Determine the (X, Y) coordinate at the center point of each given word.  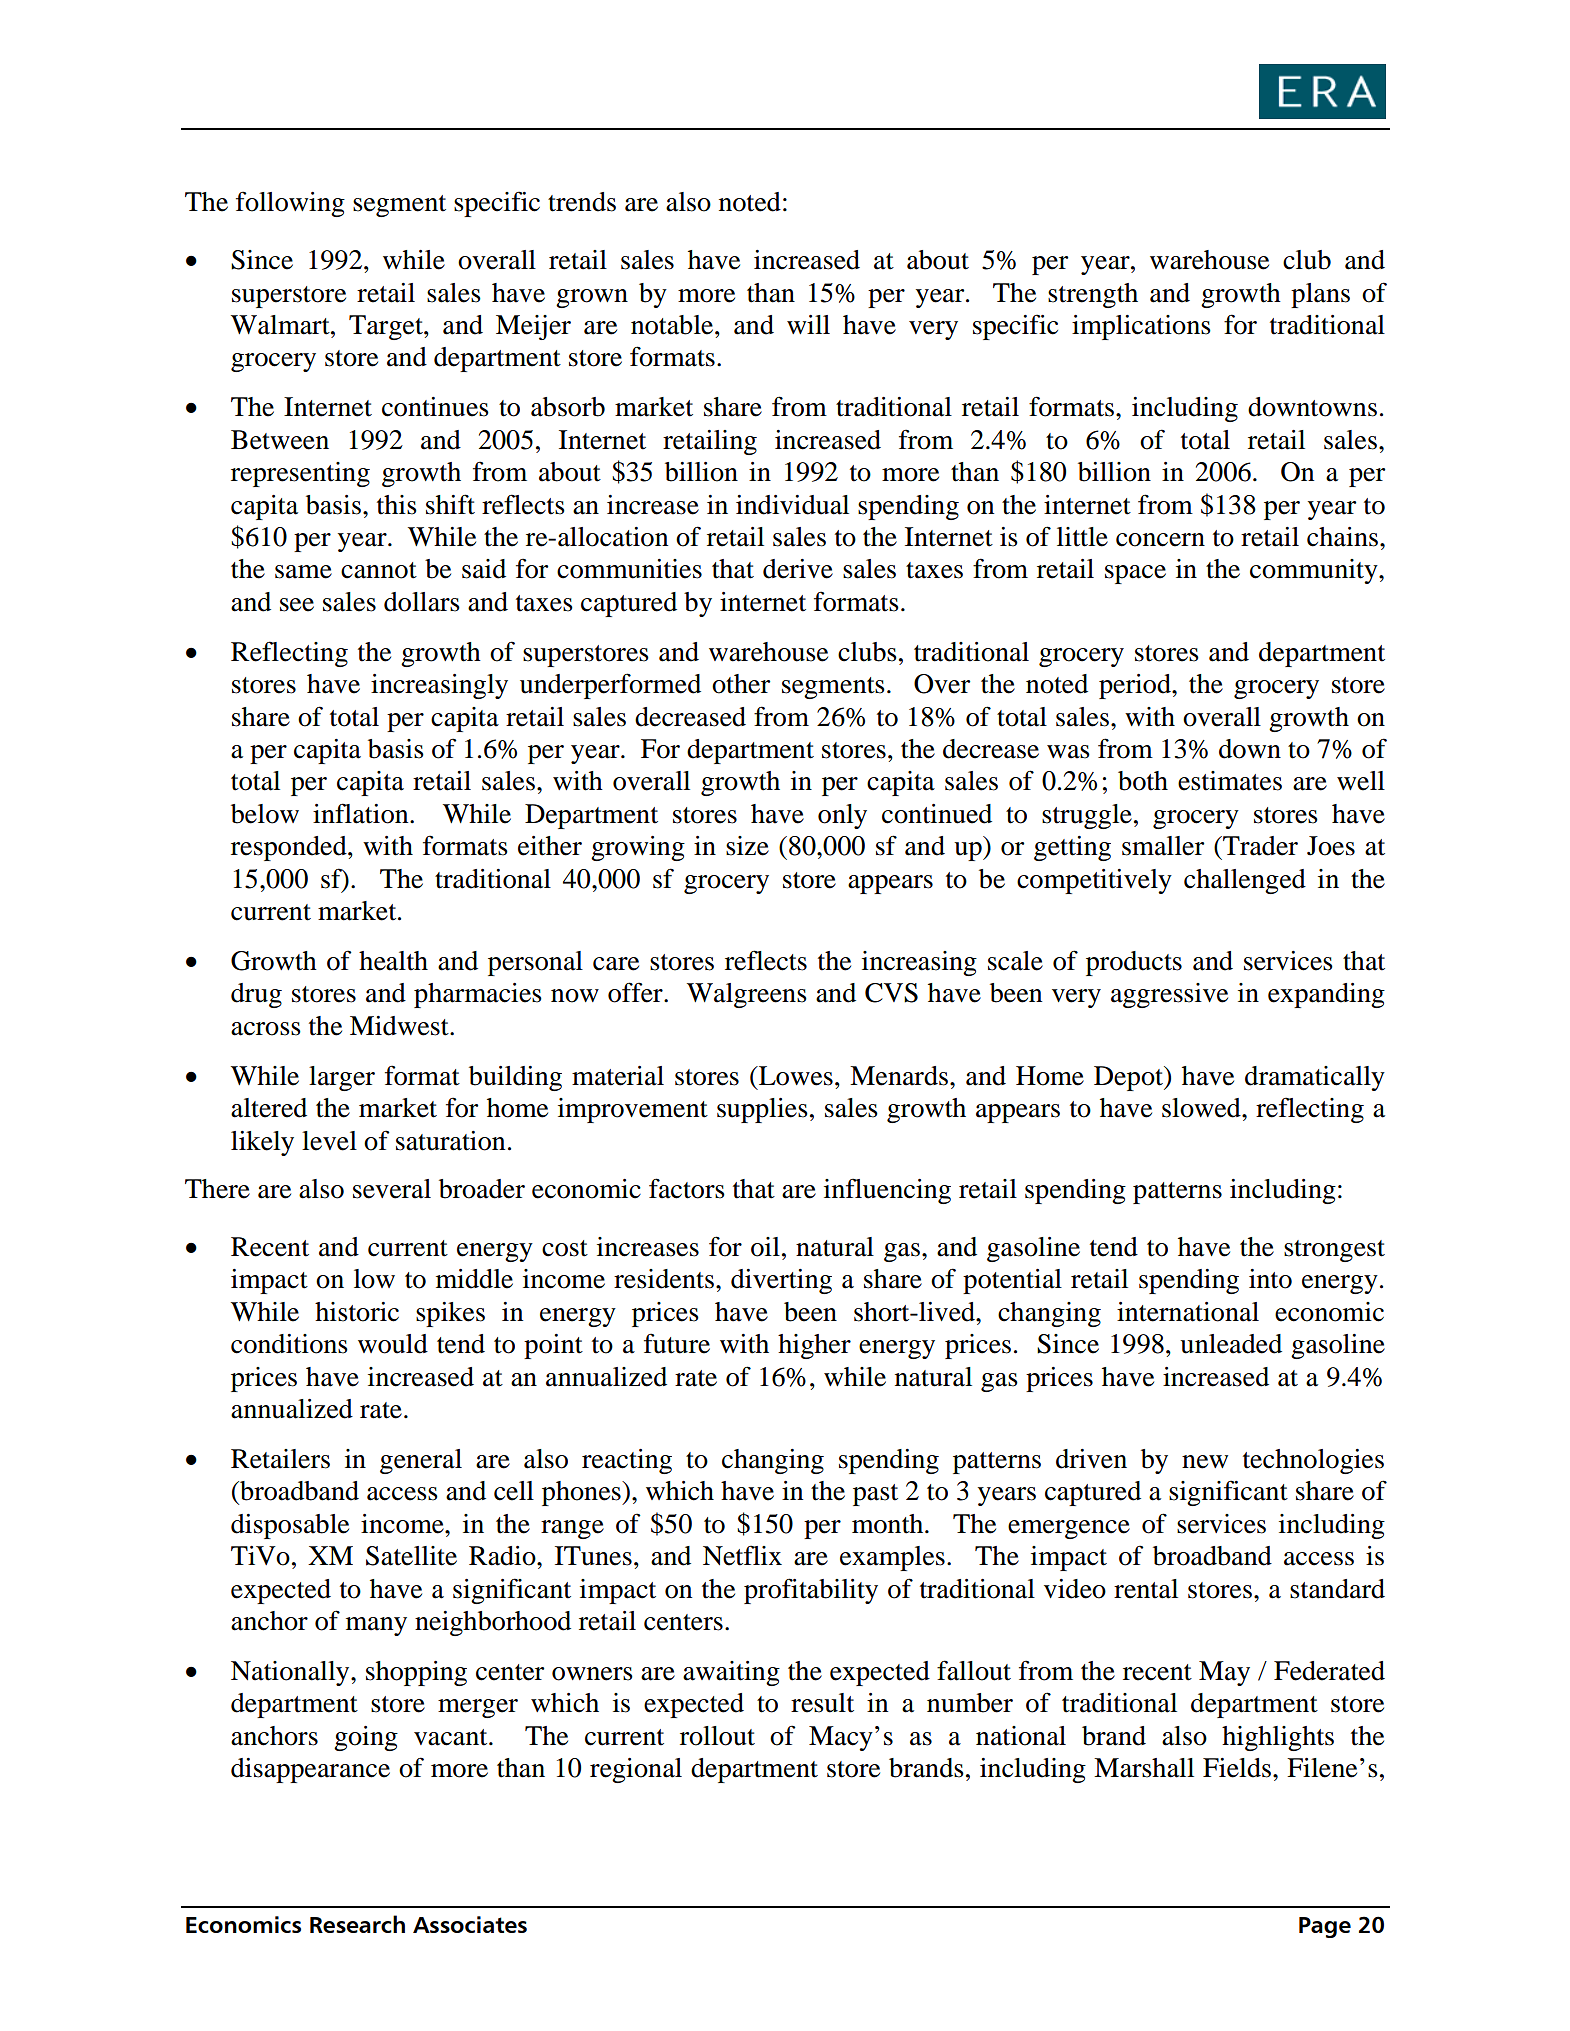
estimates (1230, 781)
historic (357, 1312)
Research (357, 1924)
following (290, 204)
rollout (717, 1736)
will (808, 324)
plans (1320, 295)
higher (814, 1346)
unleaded (1231, 1344)
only (842, 816)
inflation (362, 813)
